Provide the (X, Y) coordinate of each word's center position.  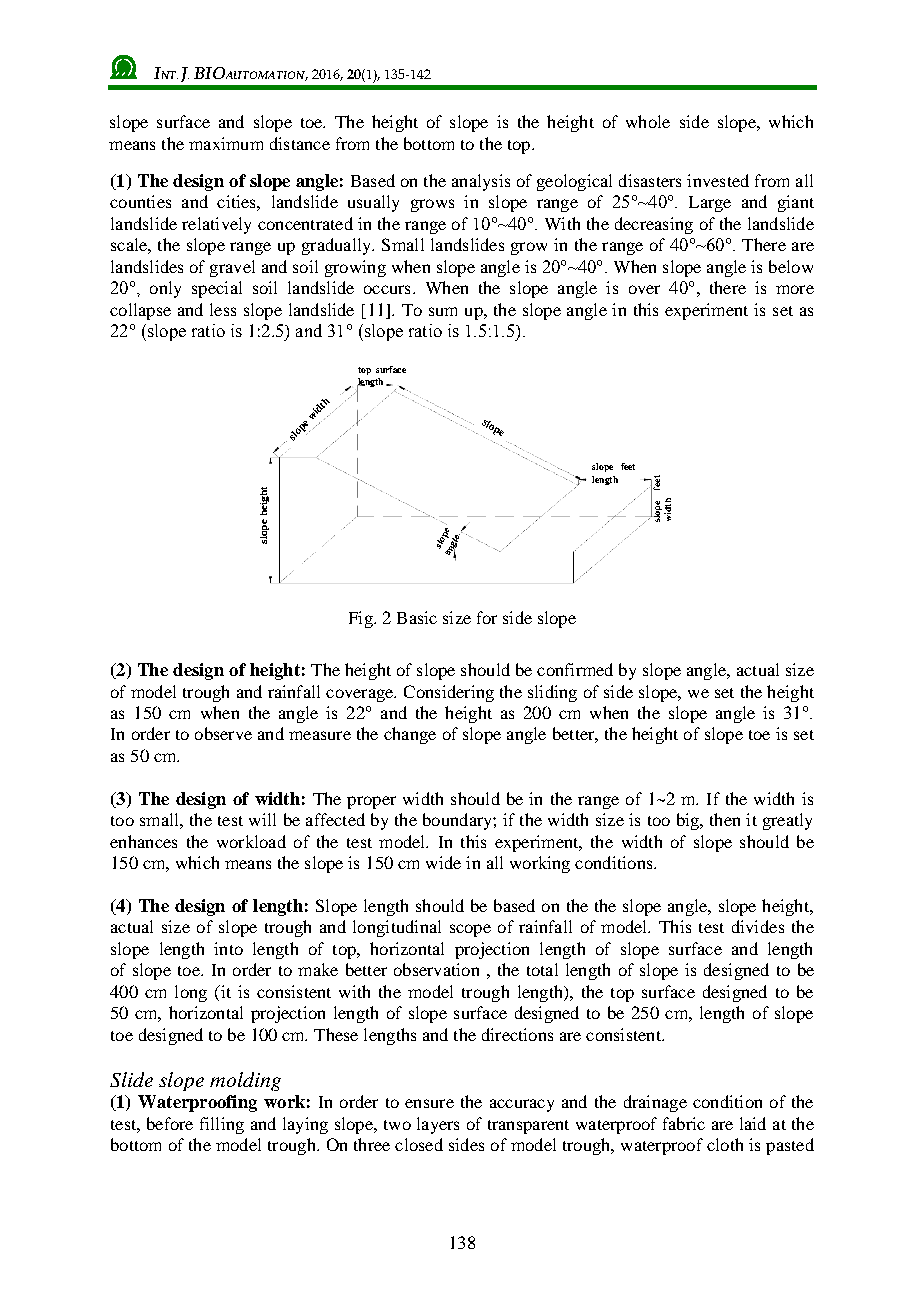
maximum (226, 143)
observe (223, 733)
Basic (417, 617)
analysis (481, 182)
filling (222, 1125)
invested (718, 180)
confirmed (575, 669)
